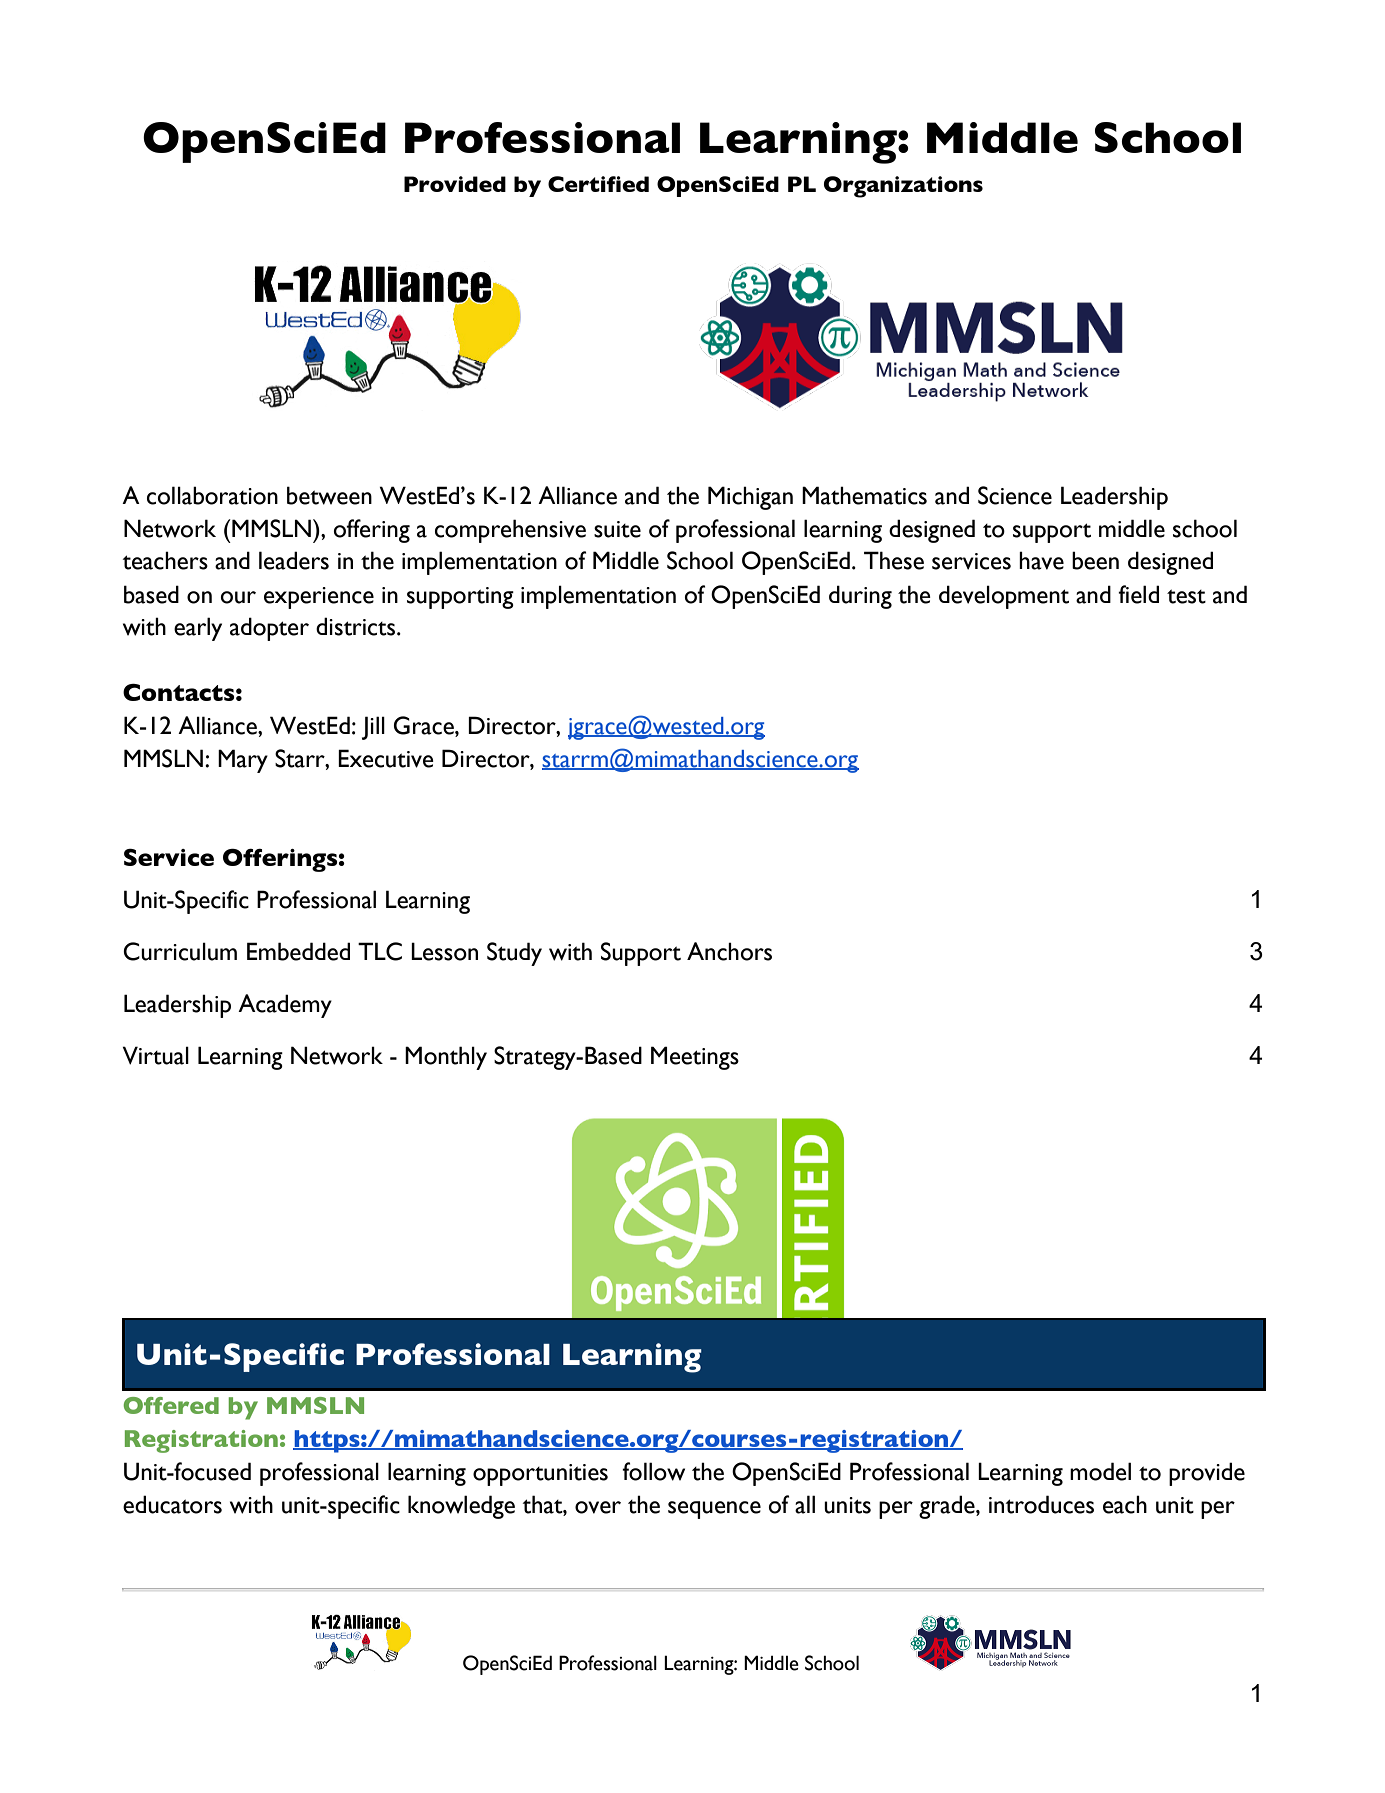  What do you see at coordinates (1004, 597) in the page?
I see `development` at bounding box center [1004, 597].
